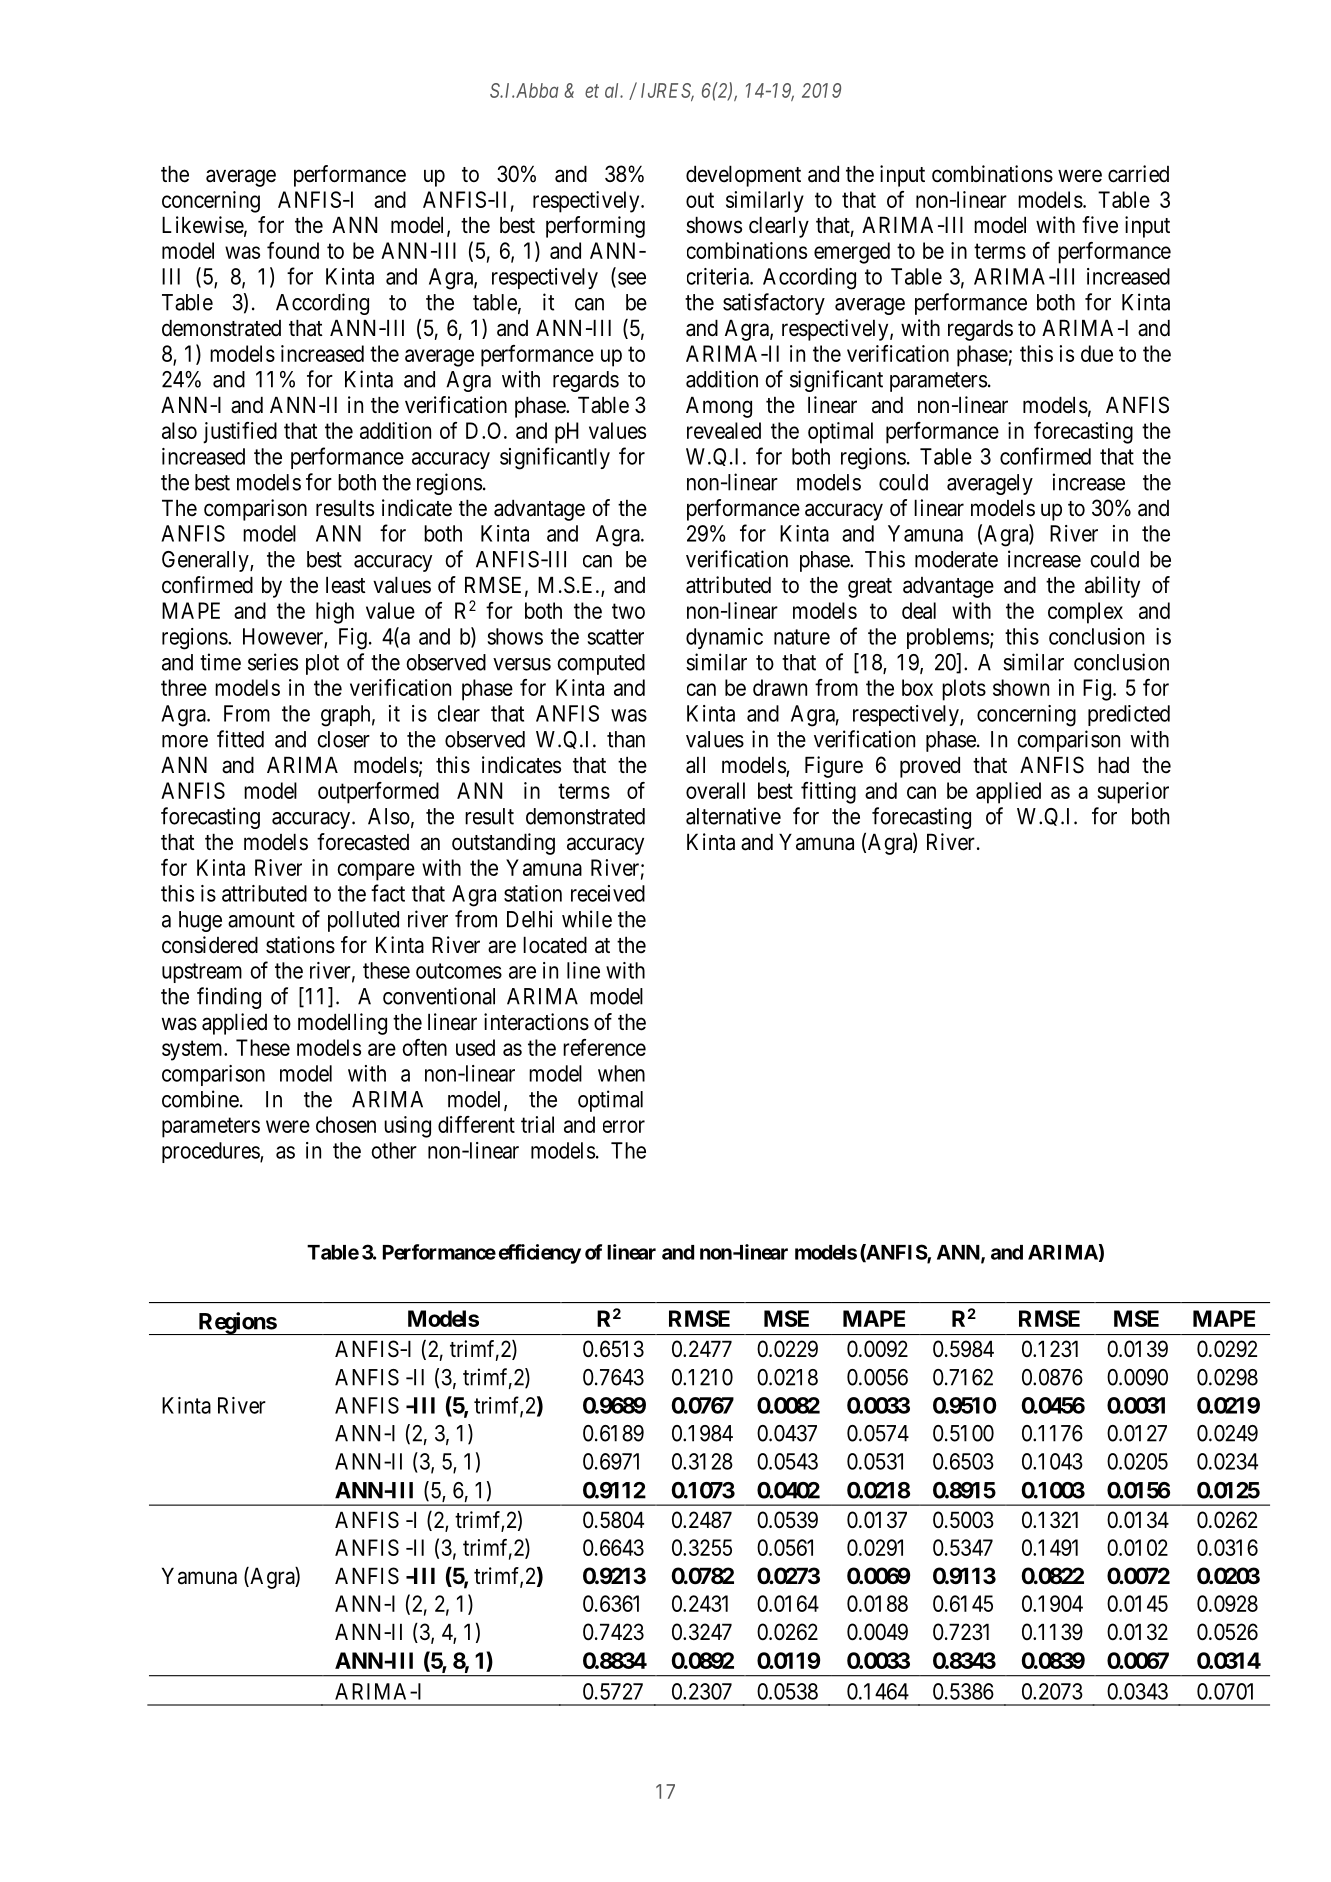 This screenshot has height=1882, width=1331. Describe the element at coordinates (1100, 225) in the screenshot. I see `five` at that location.
